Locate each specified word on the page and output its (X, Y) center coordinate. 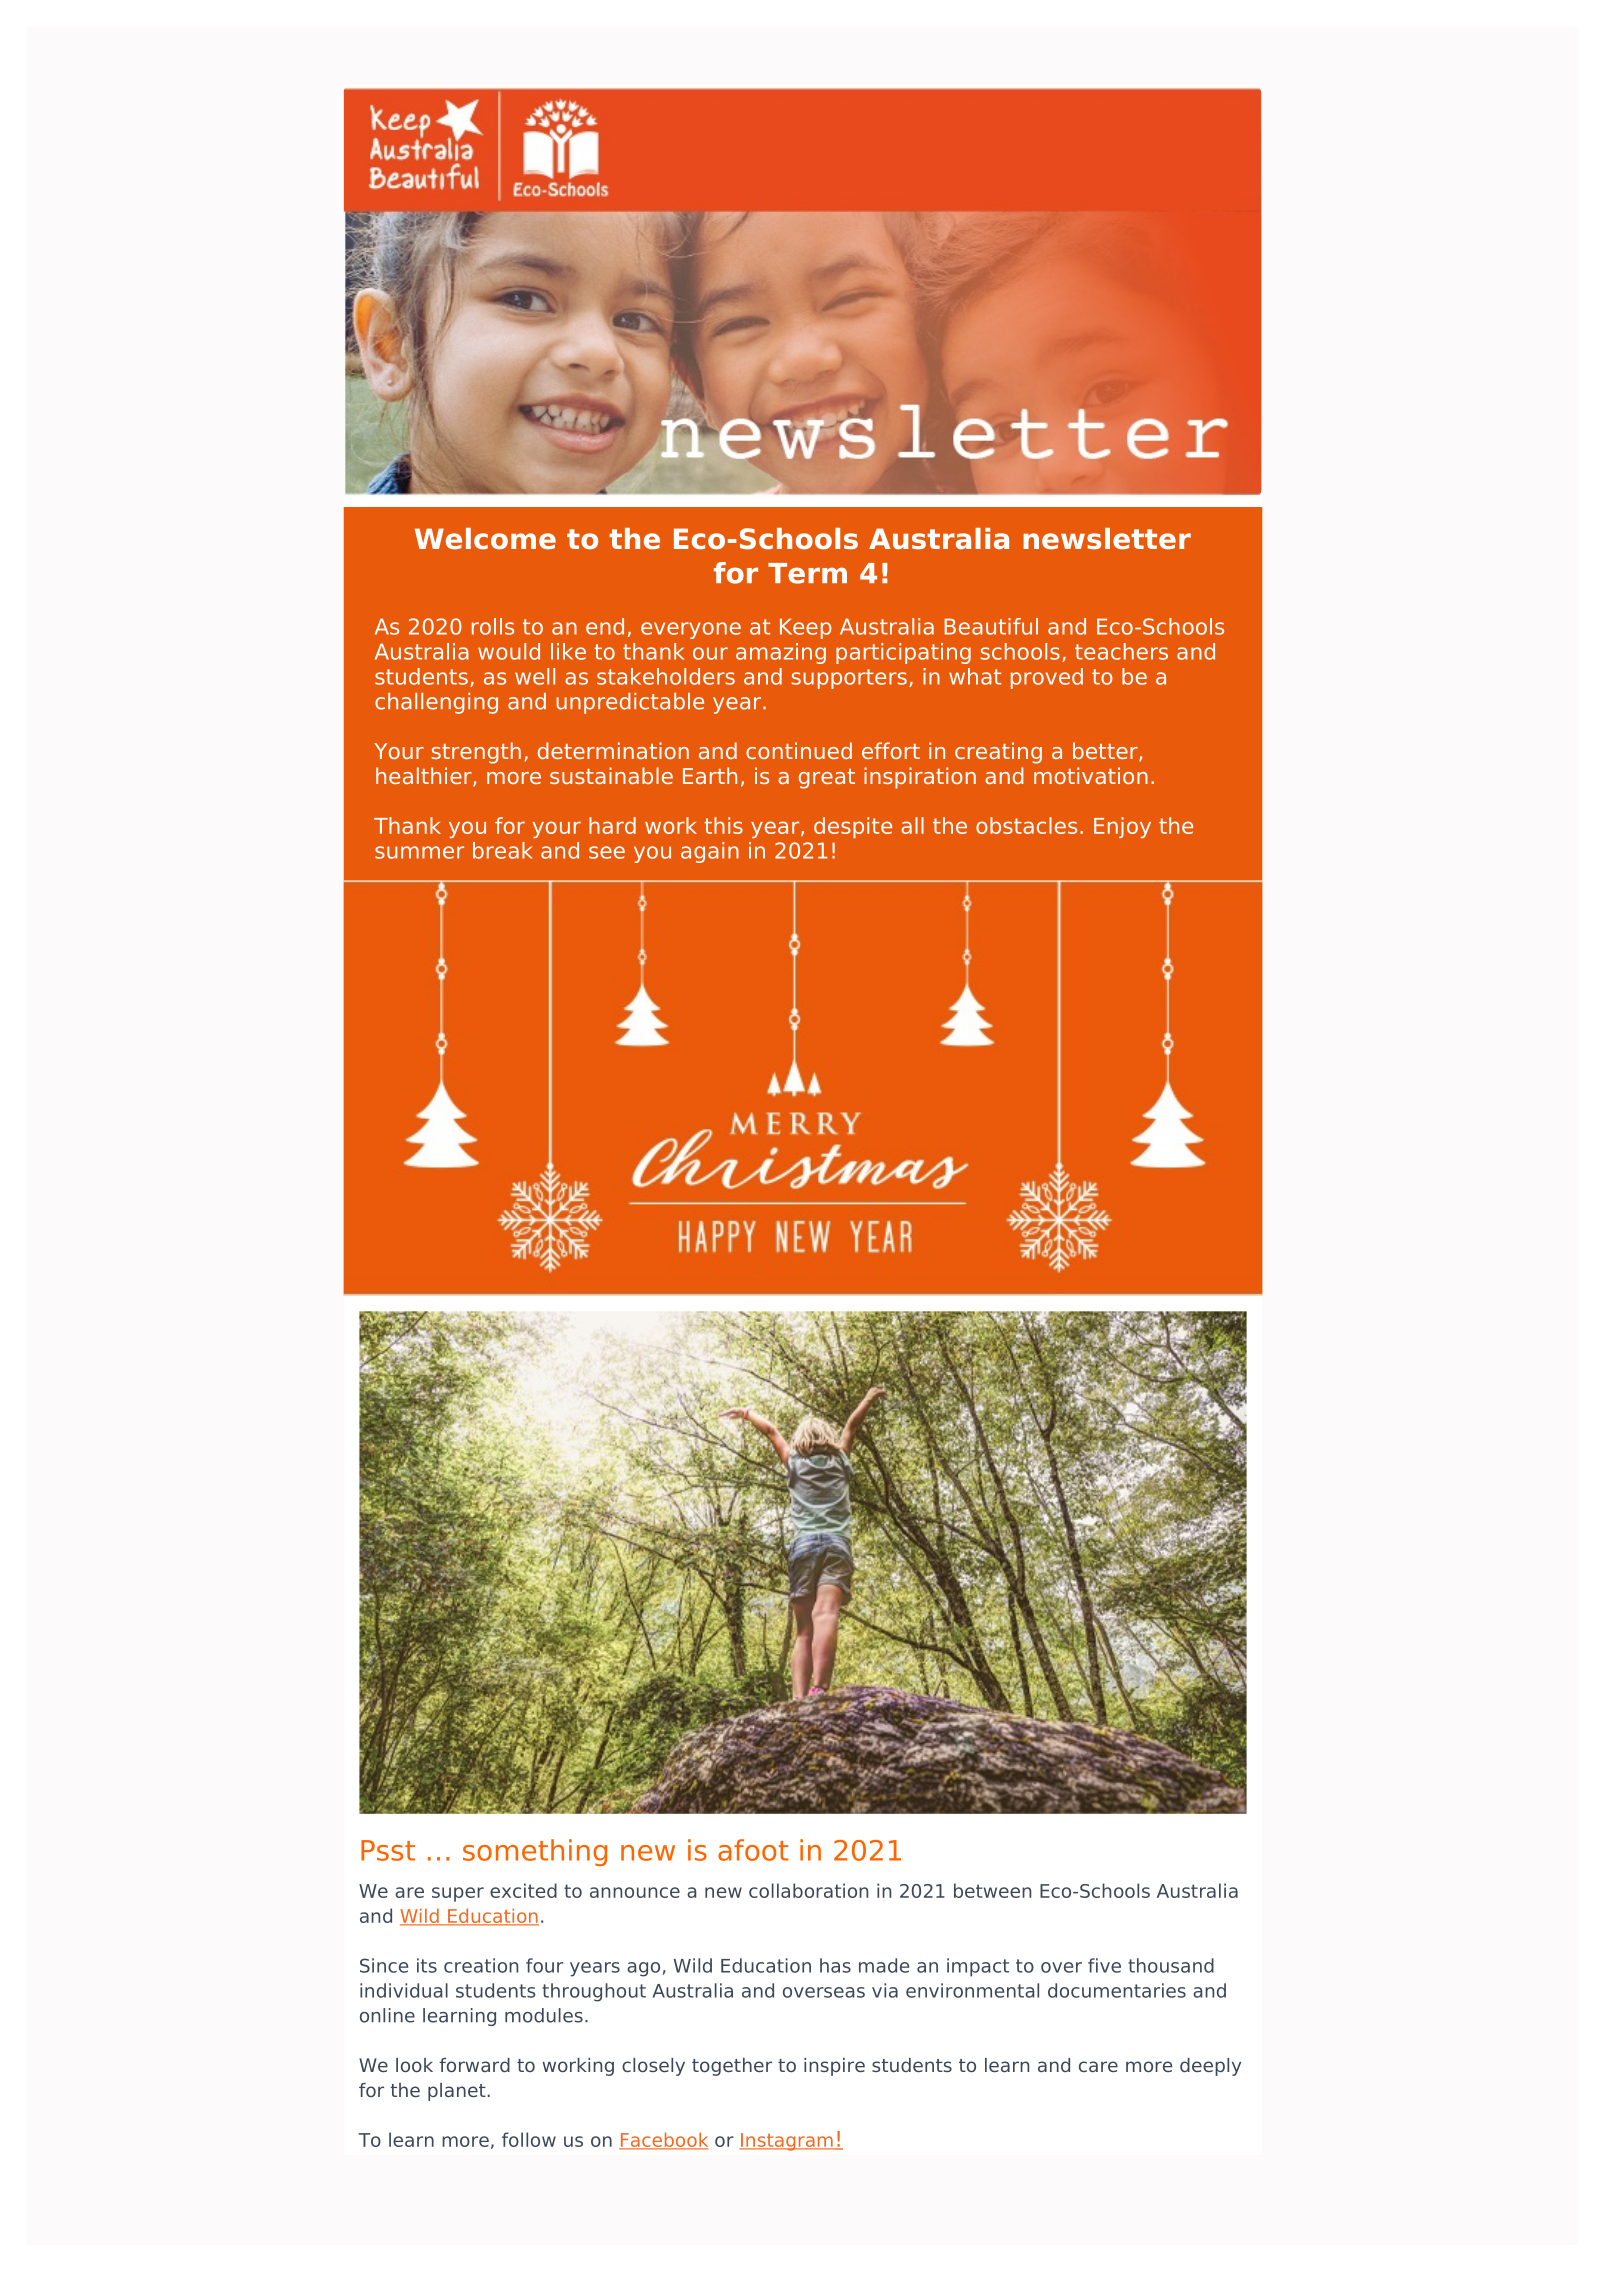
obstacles (1026, 825)
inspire (834, 2067)
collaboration (808, 1890)
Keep (806, 628)
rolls (493, 626)
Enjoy (1122, 827)
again (710, 852)
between (992, 1890)
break (503, 850)
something (535, 1852)
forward (474, 2065)
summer (419, 852)
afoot (753, 1850)
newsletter (1107, 539)
